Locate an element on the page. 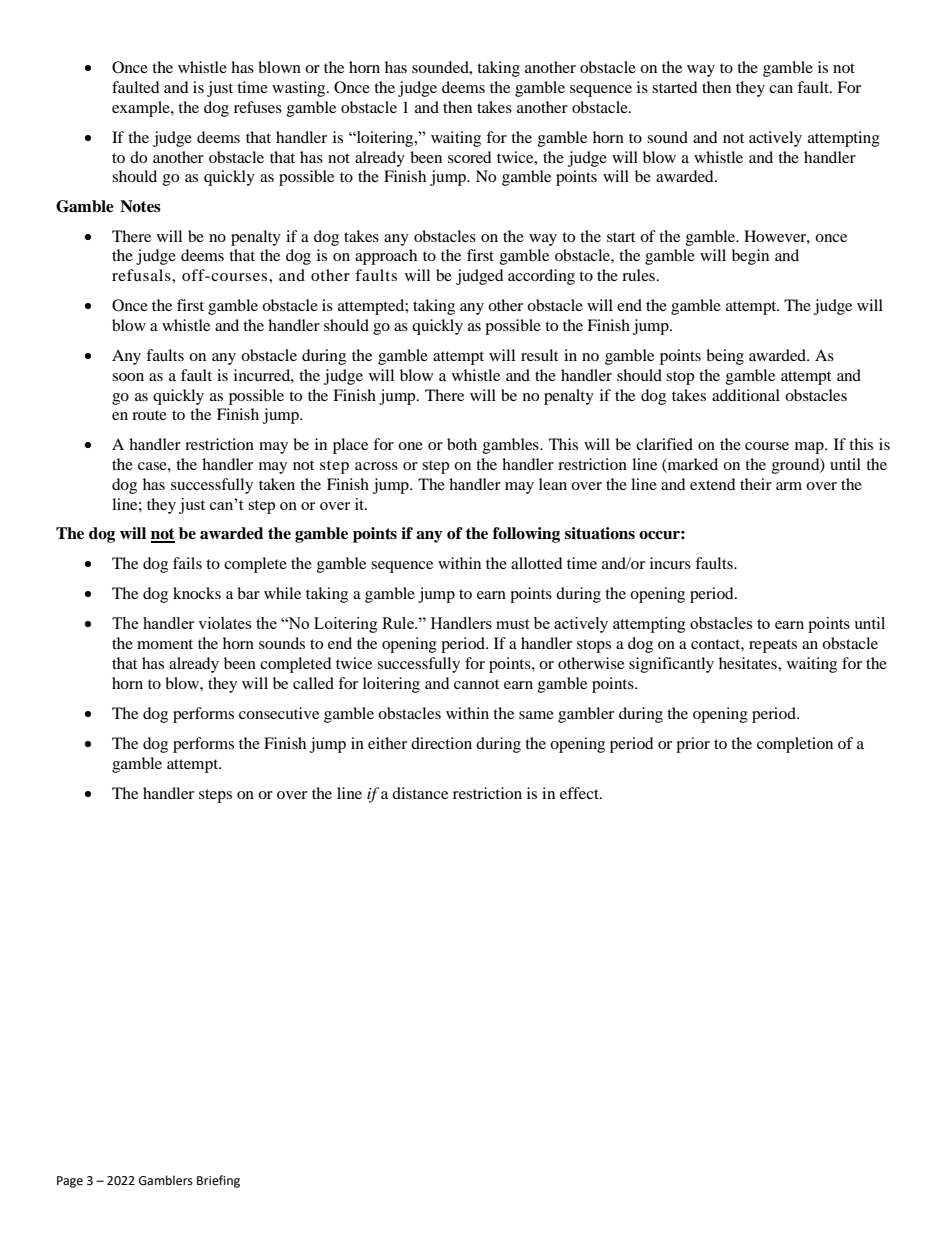  must is located at coordinates (512, 624).
